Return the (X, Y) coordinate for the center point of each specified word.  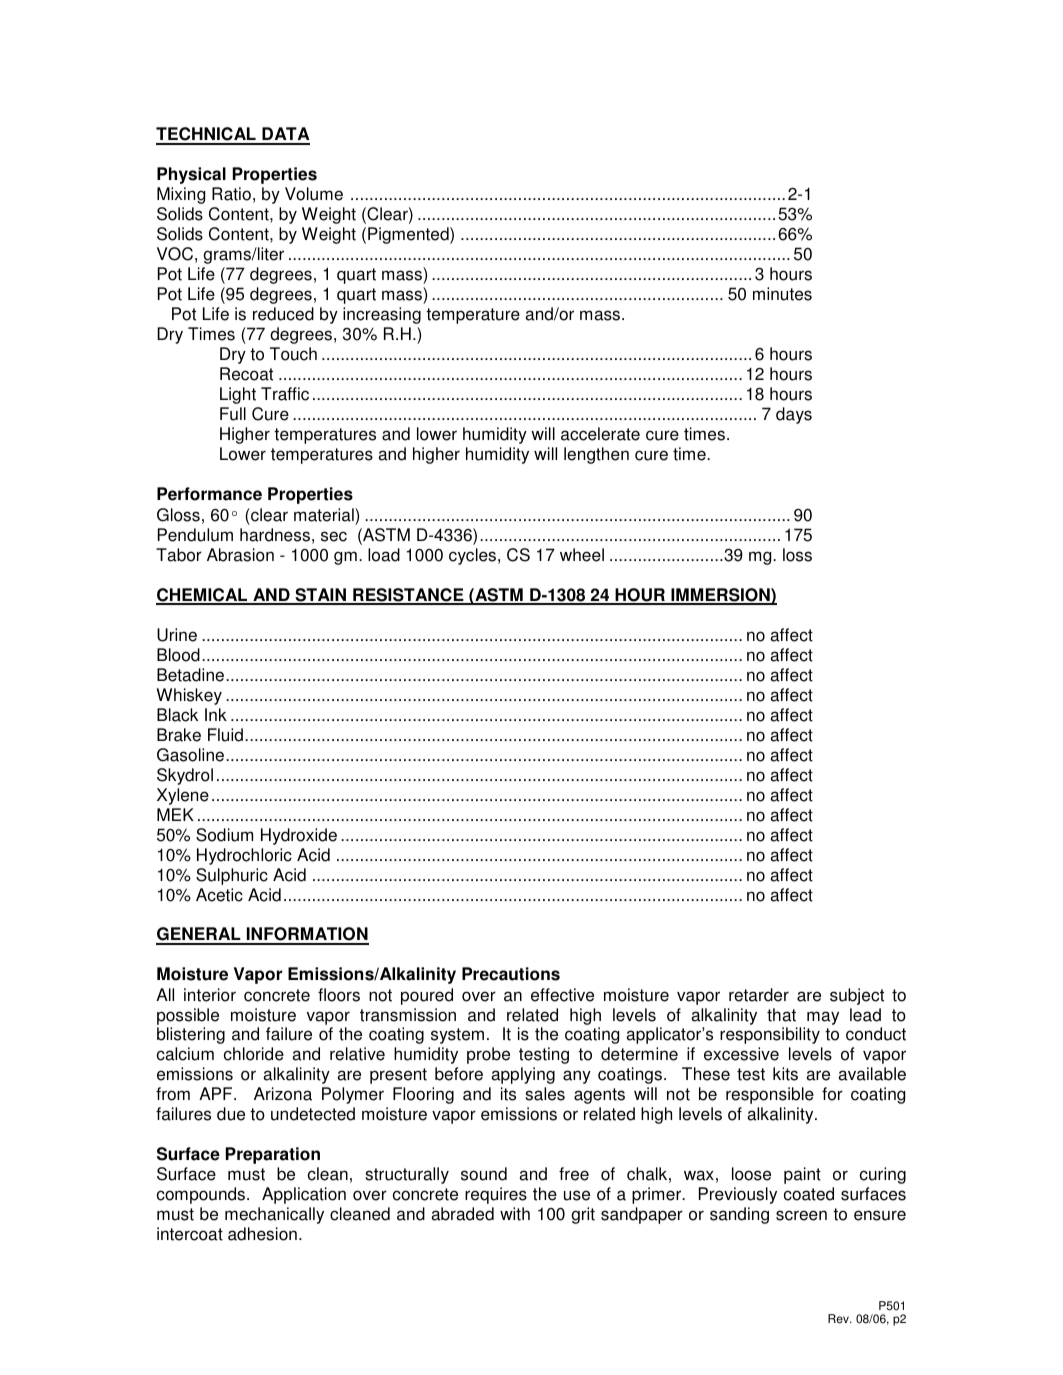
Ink (216, 714)
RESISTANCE (408, 596)
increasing (382, 315)
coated (809, 1194)
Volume (314, 194)
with (515, 1214)
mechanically (274, 1215)
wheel (582, 555)
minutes (782, 294)
